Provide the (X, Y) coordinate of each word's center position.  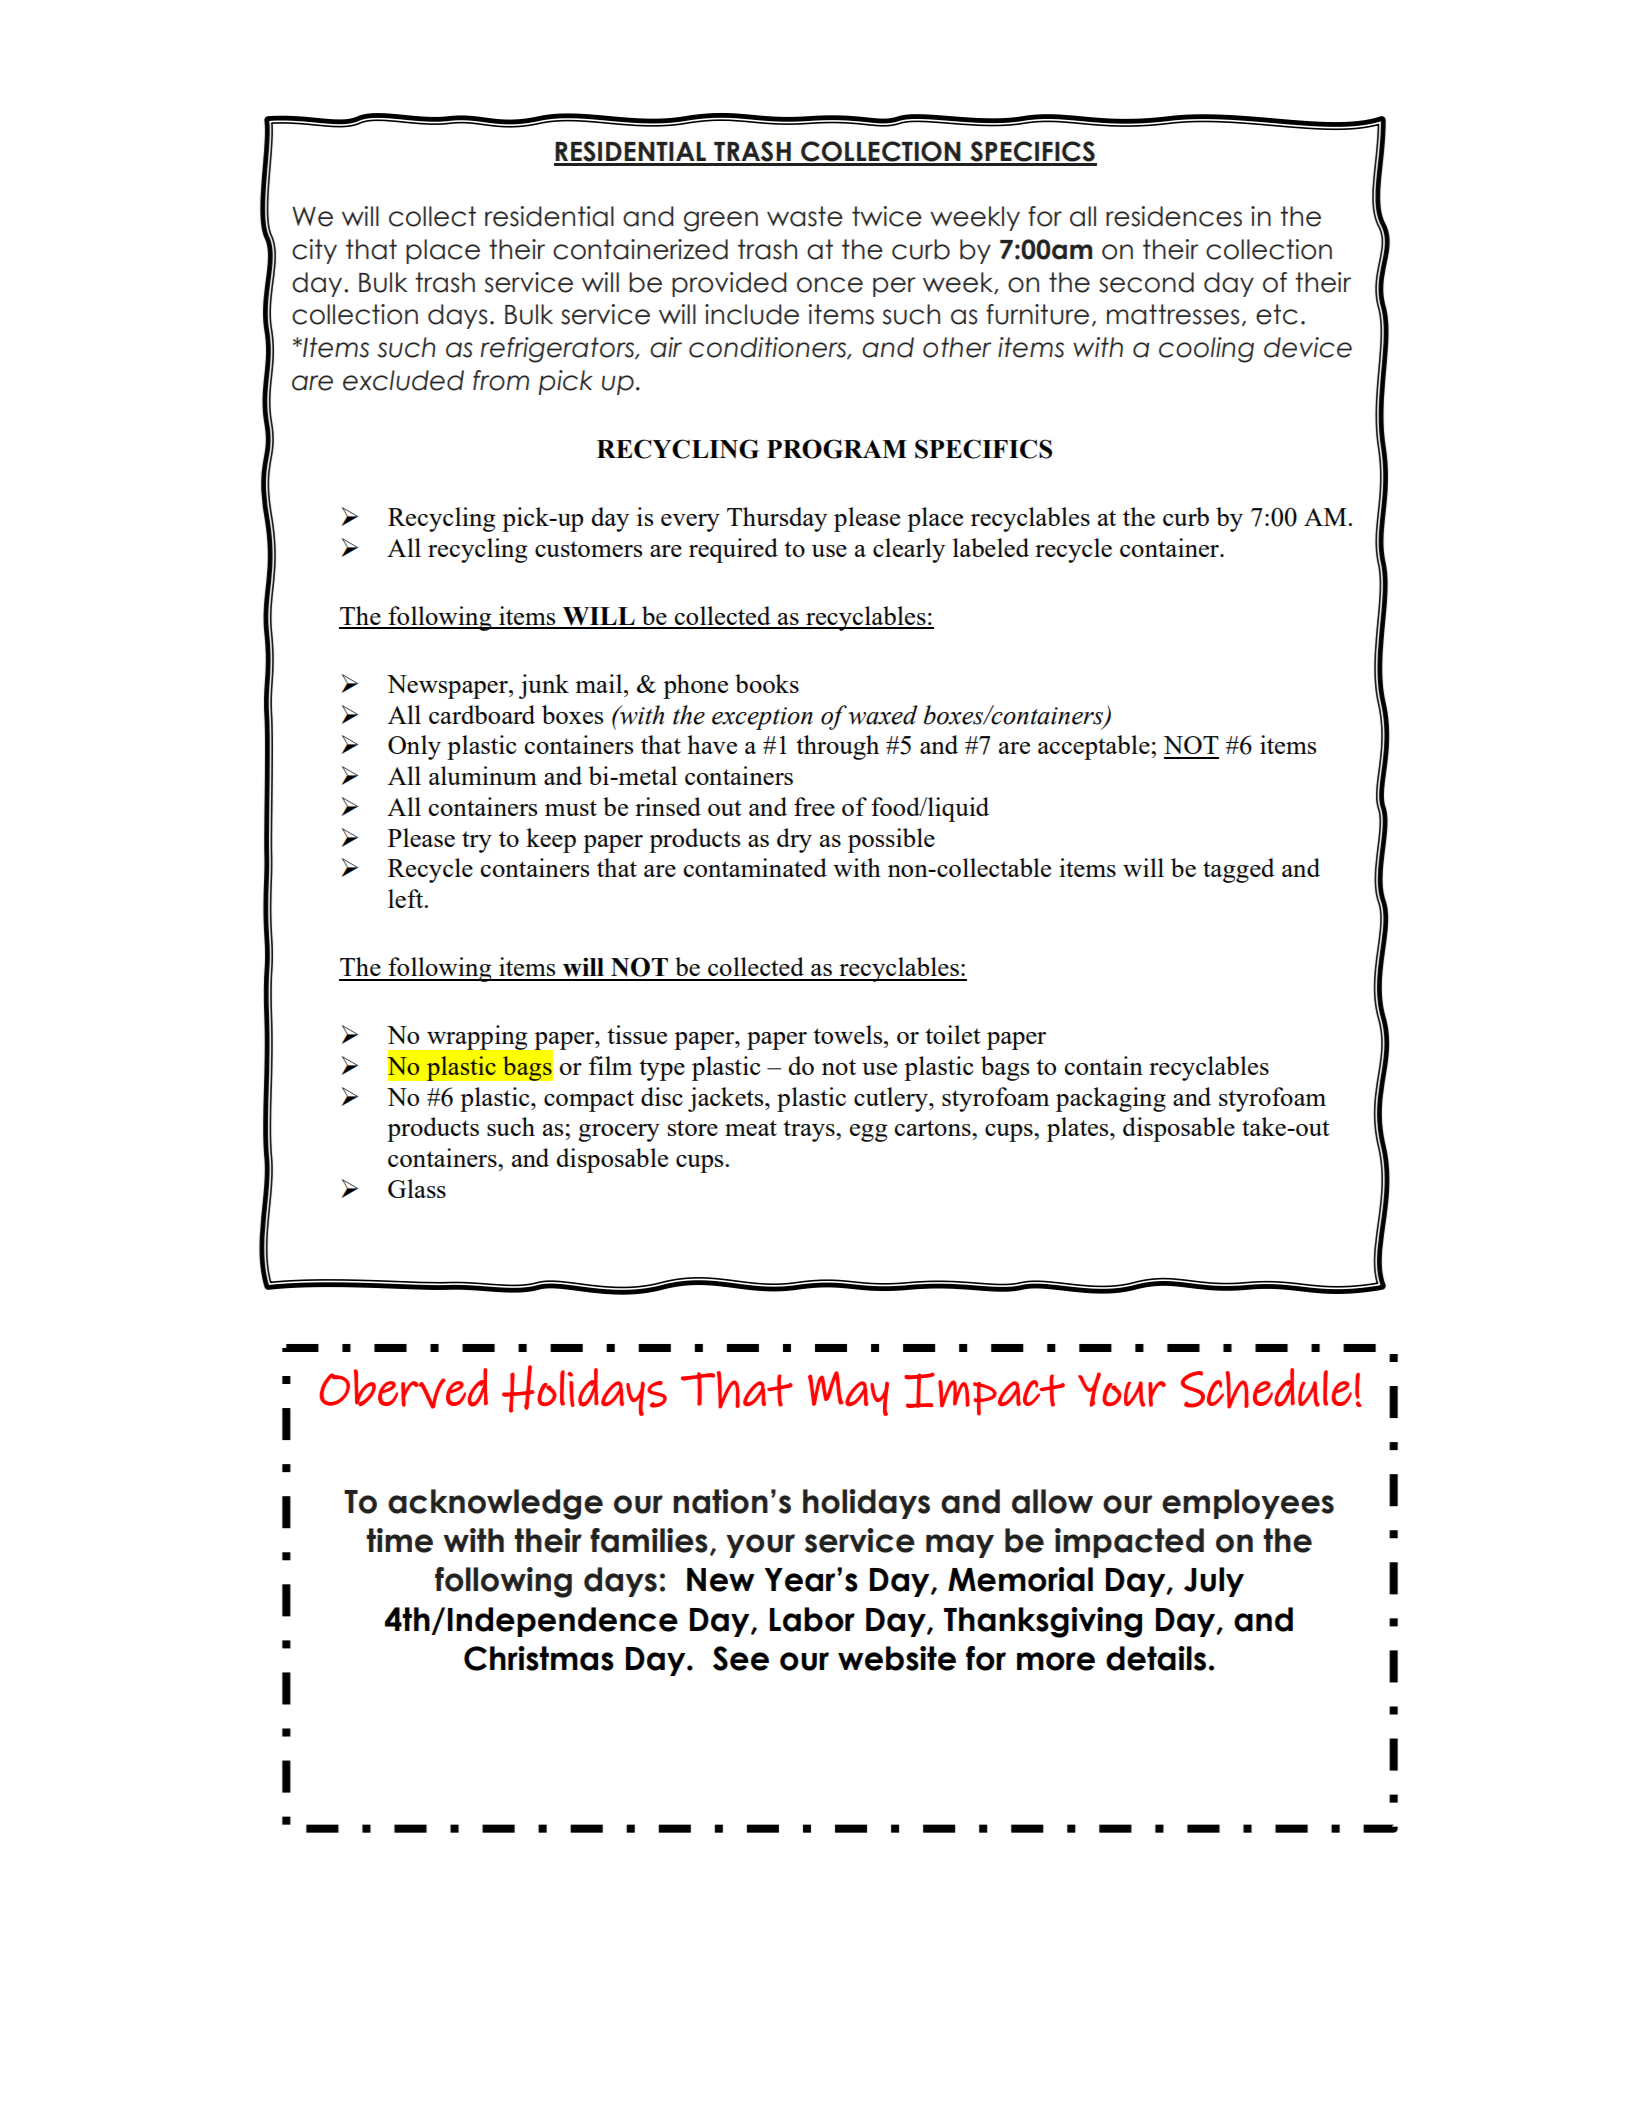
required (733, 550)
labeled (991, 547)
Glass (417, 1188)
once (830, 285)
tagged (1238, 870)
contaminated (755, 867)
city (314, 251)
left (407, 898)
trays (810, 1131)
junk (544, 686)
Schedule (1266, 1388)
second (1146, 282)
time (399, 1540)
